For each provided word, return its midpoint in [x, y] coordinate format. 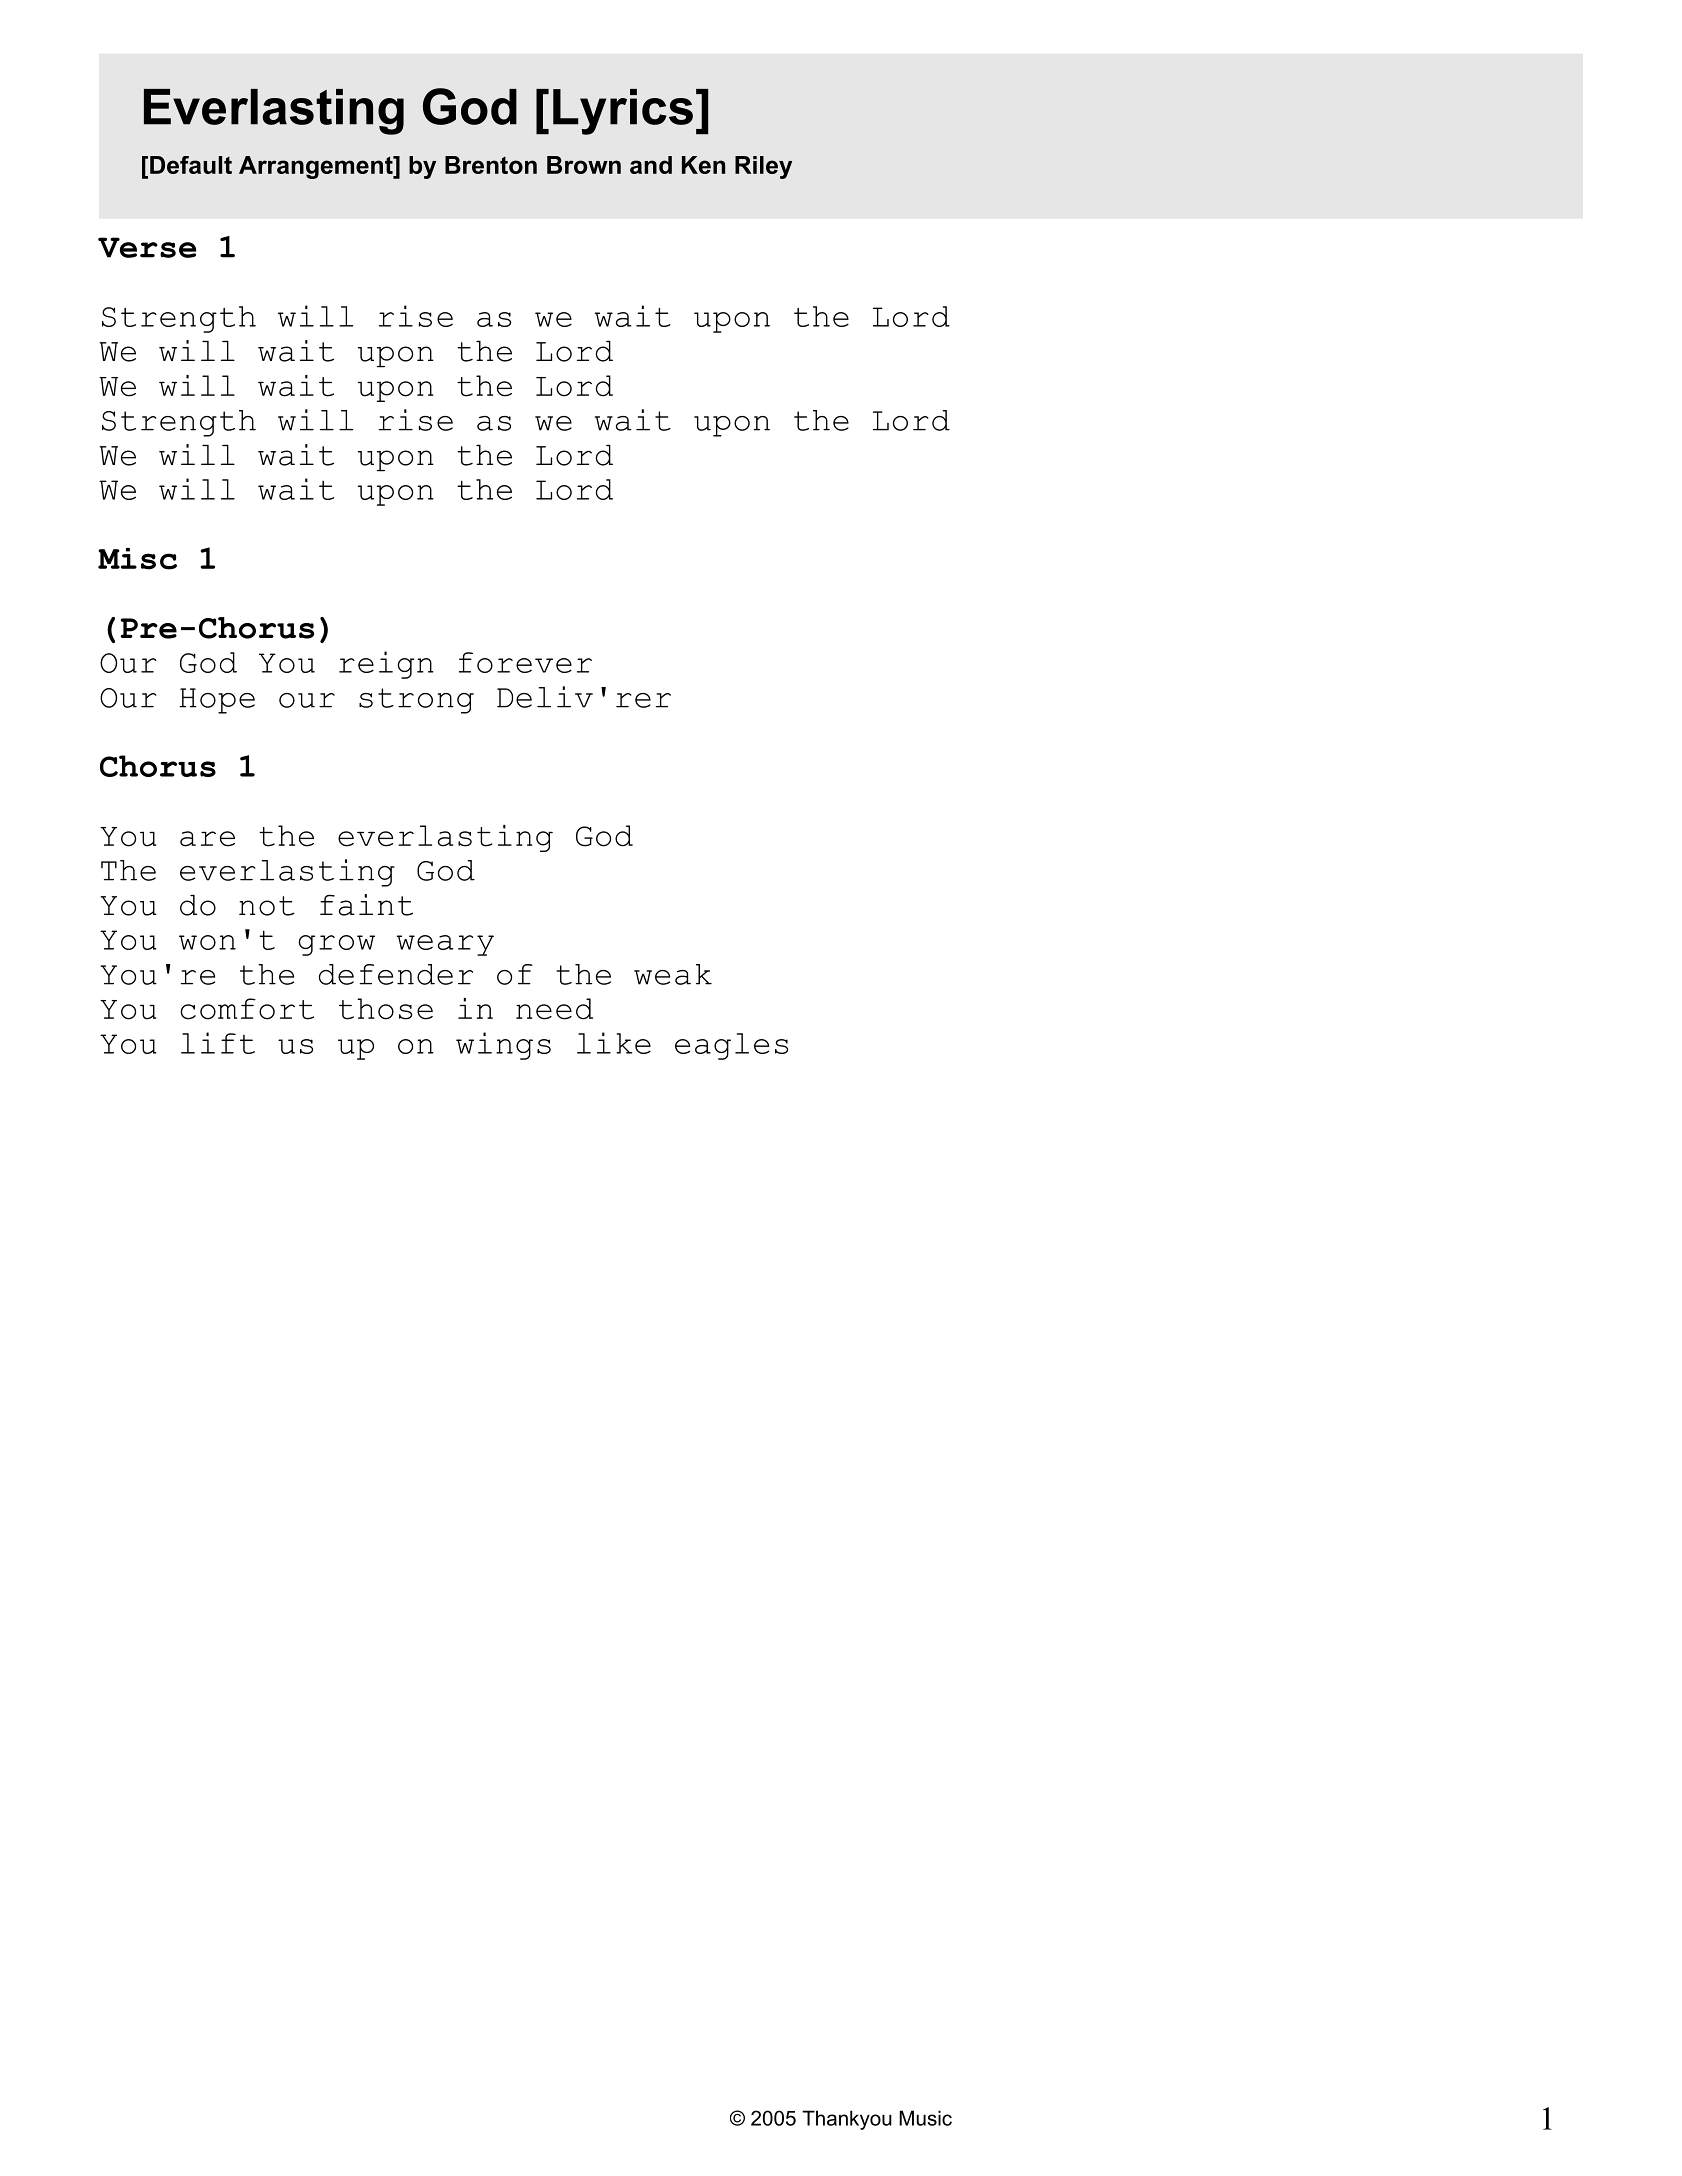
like [614, 1043]
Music [925, 2118]
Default [191, 165]
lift [218, 1043]
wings [503, 1046]
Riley [763, 167]
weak [673, 974]
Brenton [491, 165]
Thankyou [847, 2120]
